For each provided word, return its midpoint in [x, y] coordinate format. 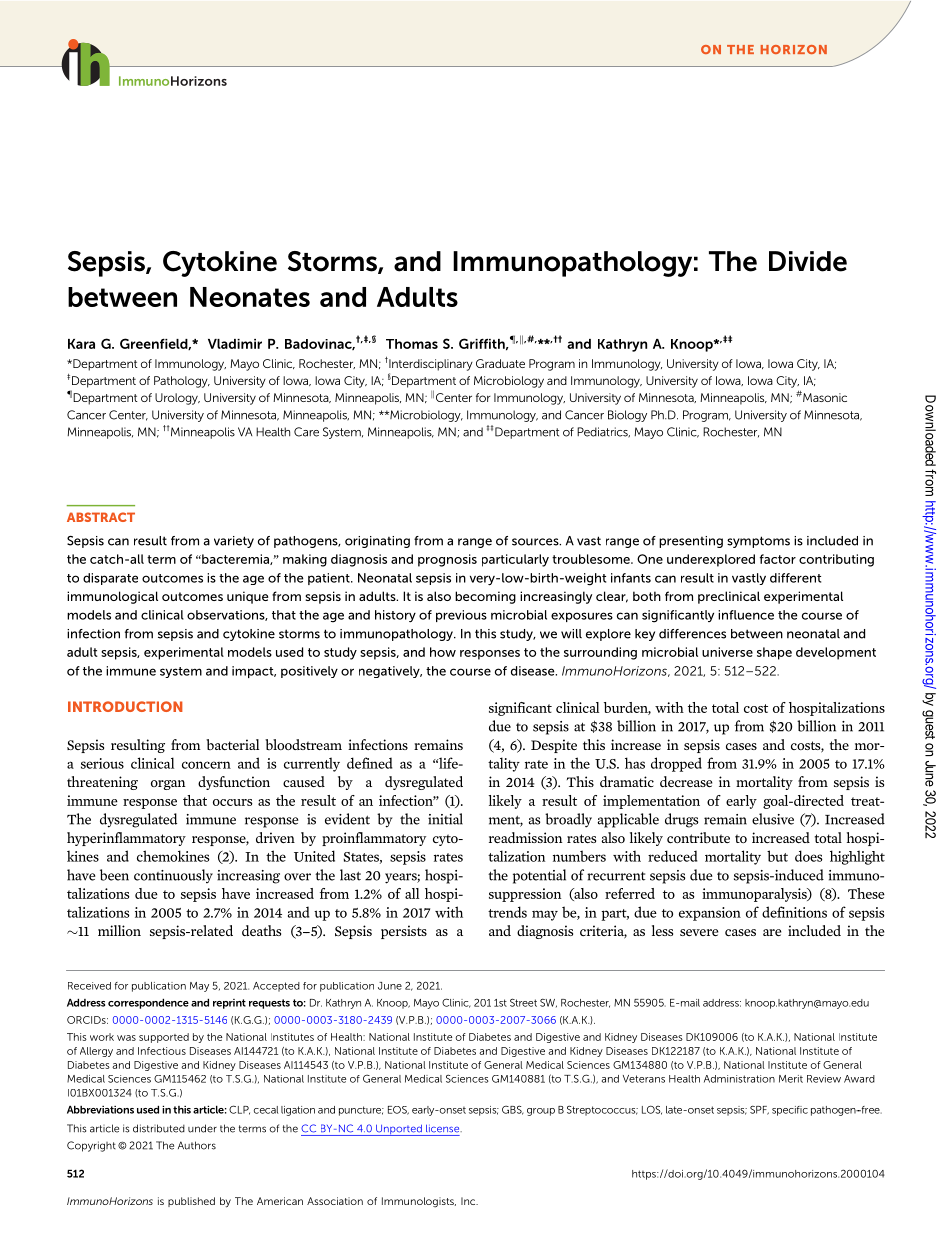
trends [507, 912]
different [795, 578]
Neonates [250, 297]
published [191, 1202]
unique [248, 597]
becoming [485, 597]
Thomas [412, 344]
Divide [808, 261]
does [809, 856]
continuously [173, 876]
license [444, 1128]
